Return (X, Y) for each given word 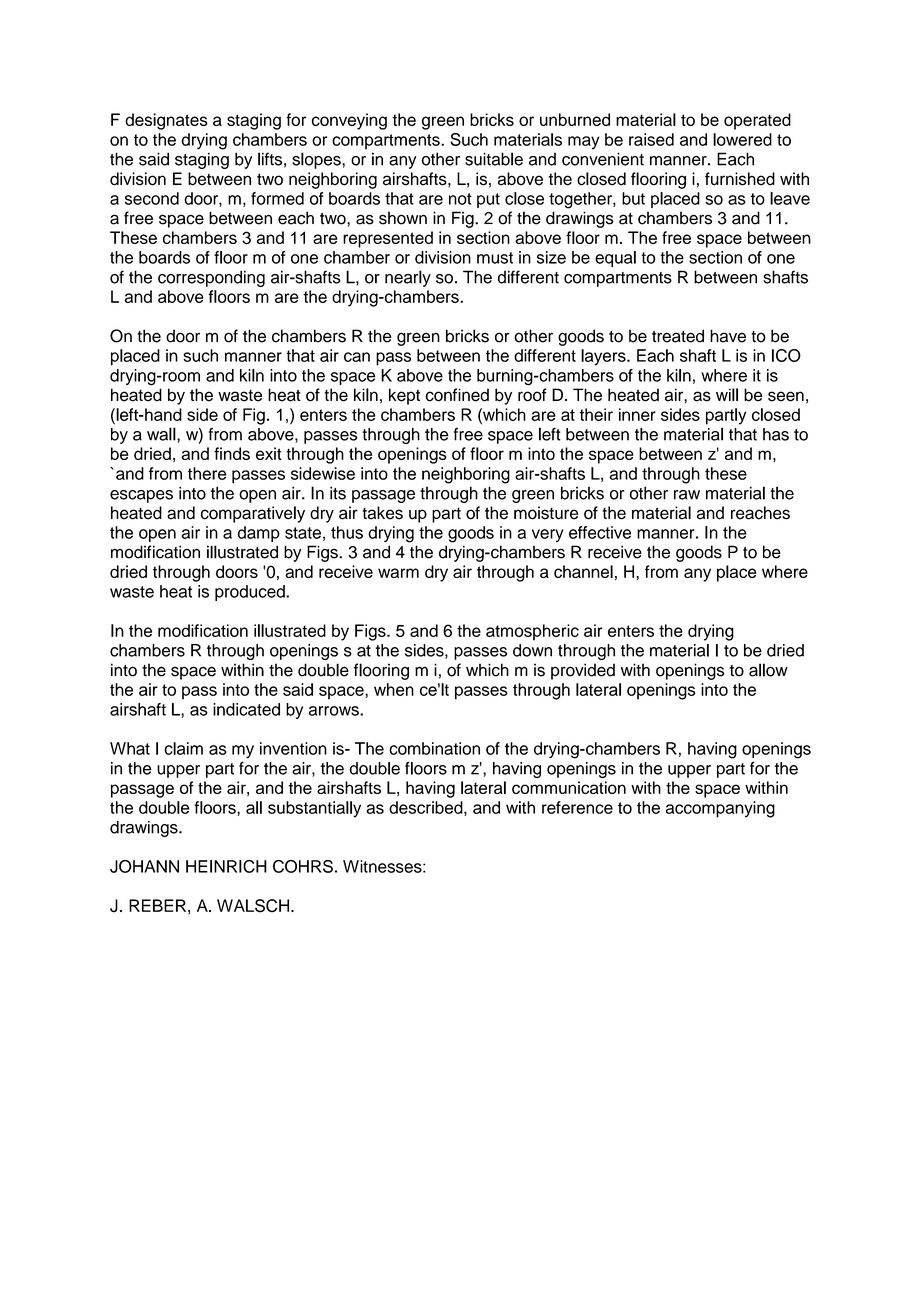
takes (382, 513)
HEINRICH (226, 866)
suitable (494, 159)
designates (166, 121)
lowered (742, 139)
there (207, 473)
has (776, 434)
